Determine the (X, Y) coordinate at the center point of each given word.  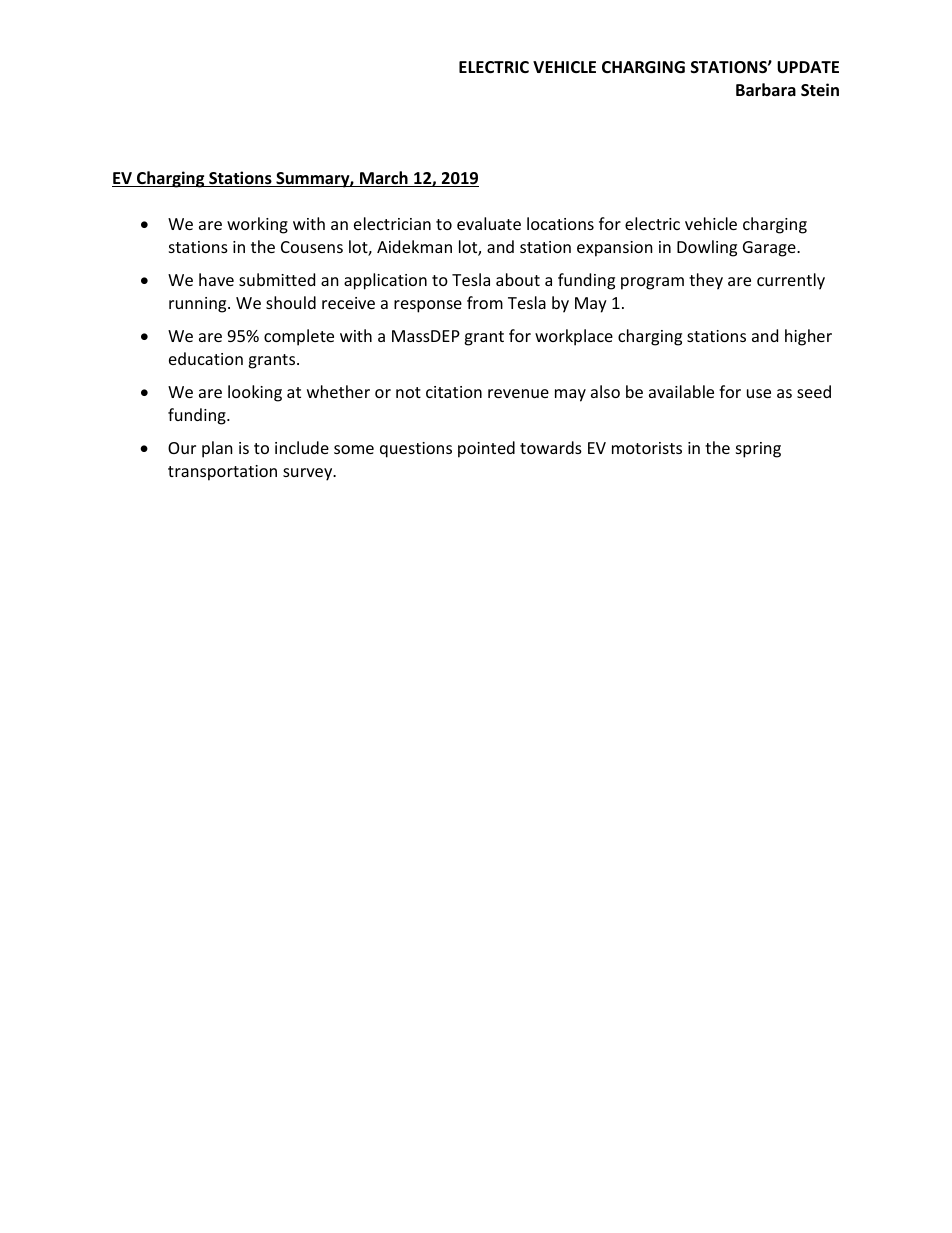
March (384, 179)
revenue (518, 393)
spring (758, 450)
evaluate (489, 223)
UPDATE (808, 67)
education (206, 358)
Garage (770, 249)
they (706, 281)
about (518, 279)
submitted (277, 279)
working (257, 225)
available (681, 391)
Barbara (766, 89)
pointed (486, 449)
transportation (222, 473)
